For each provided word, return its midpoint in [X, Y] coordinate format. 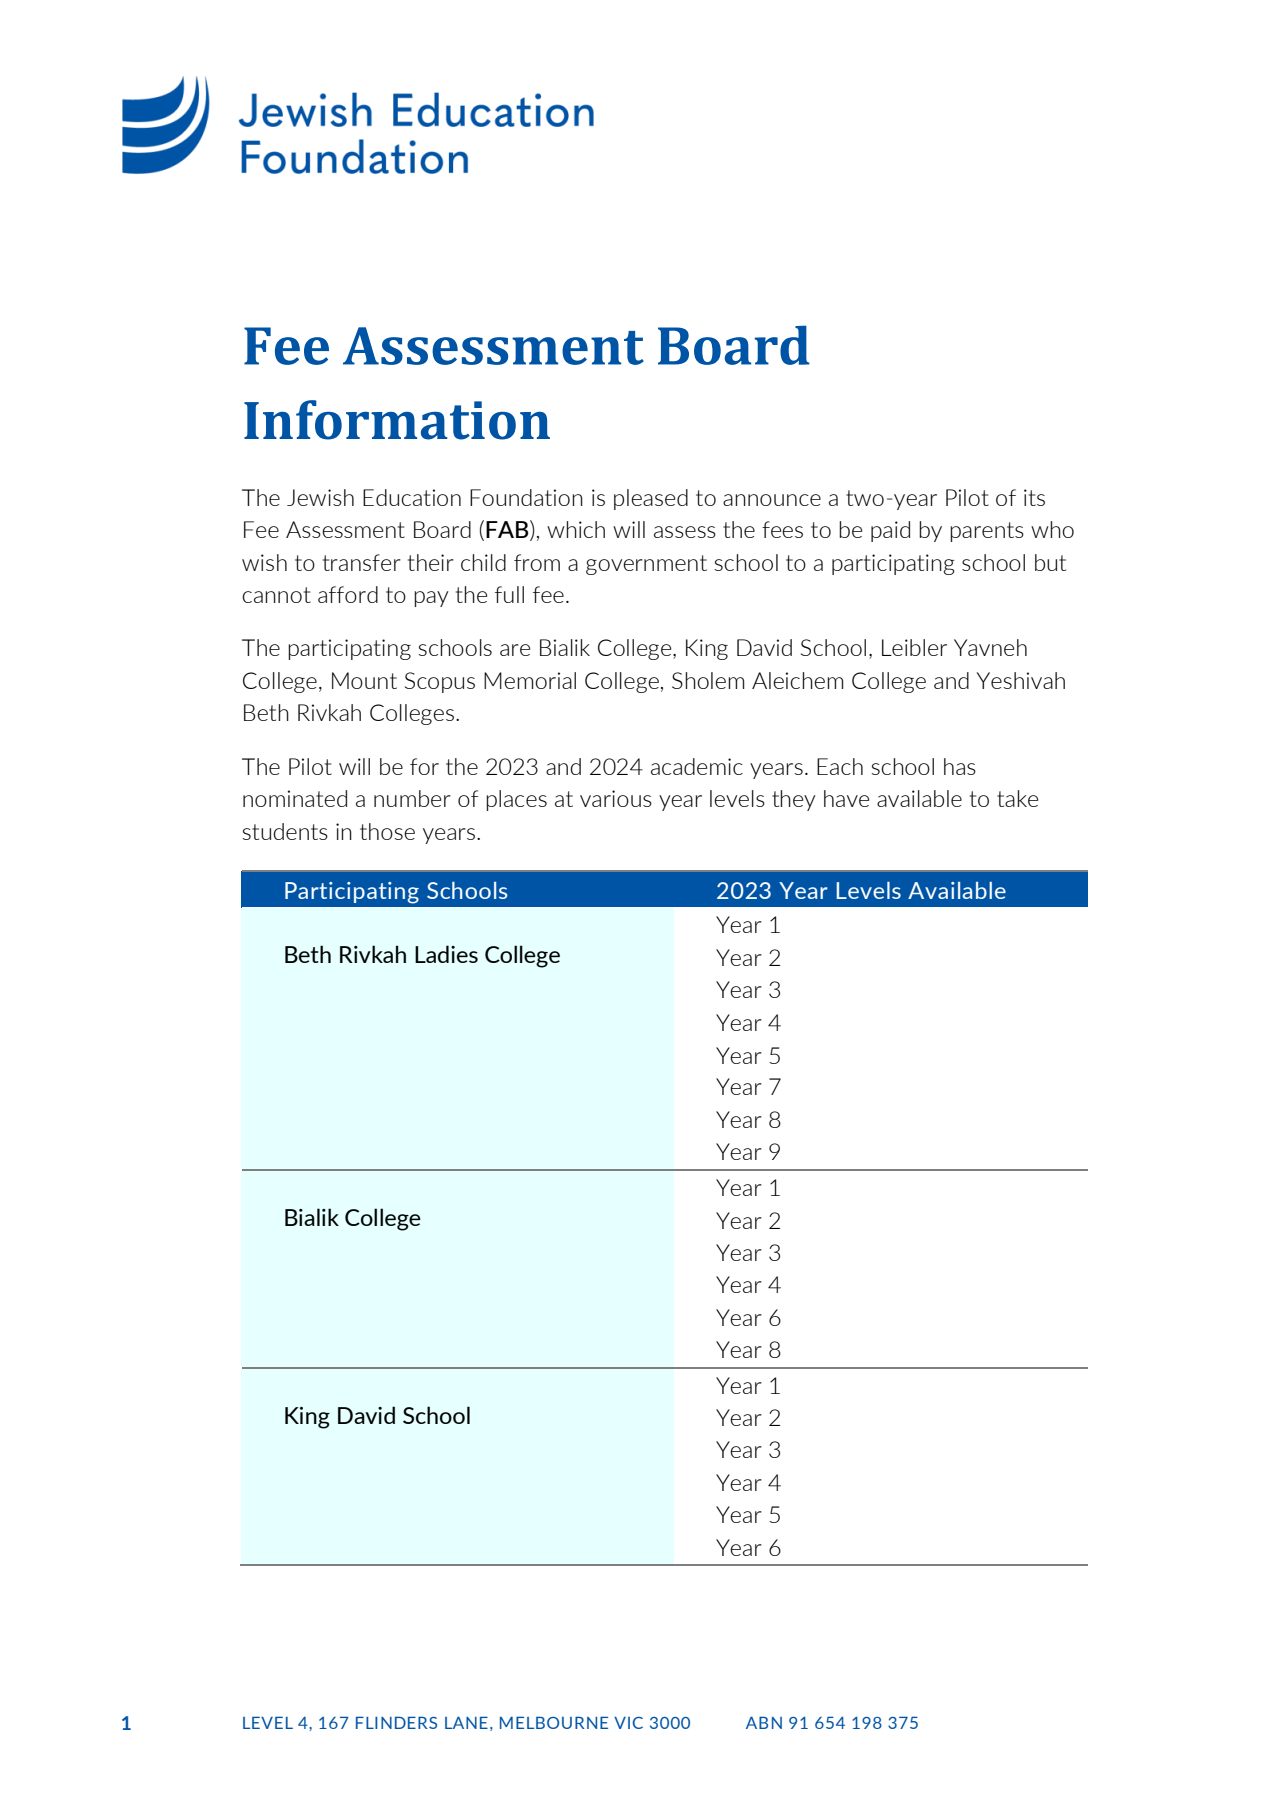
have [846, 798]
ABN [764, 1722]
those [387, 831]
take [1017, 798]
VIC [628, 1723]
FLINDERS [396, 1722]
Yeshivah [1021, 680]
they [794, 800]
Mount [364, 680]
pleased [651, 499]
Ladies [446, 954]
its [1034, 497]
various [616, 798]
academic [697, 766]
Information [397, 420]
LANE [466, 1722]
